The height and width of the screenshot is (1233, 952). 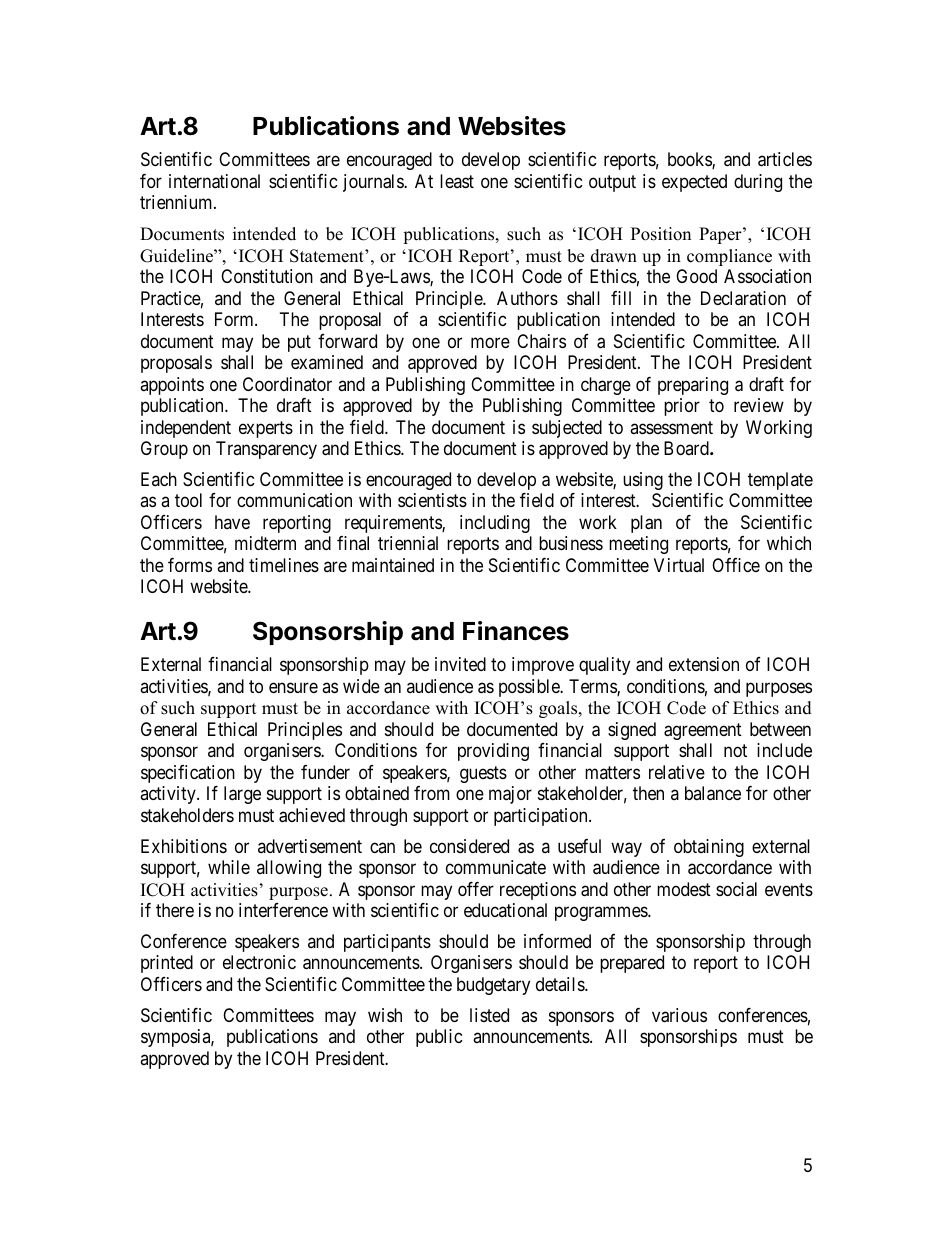 What do you see at coordinates (490, 342) in the screenshot?
I see `more` at bounding box center [490, 342].
